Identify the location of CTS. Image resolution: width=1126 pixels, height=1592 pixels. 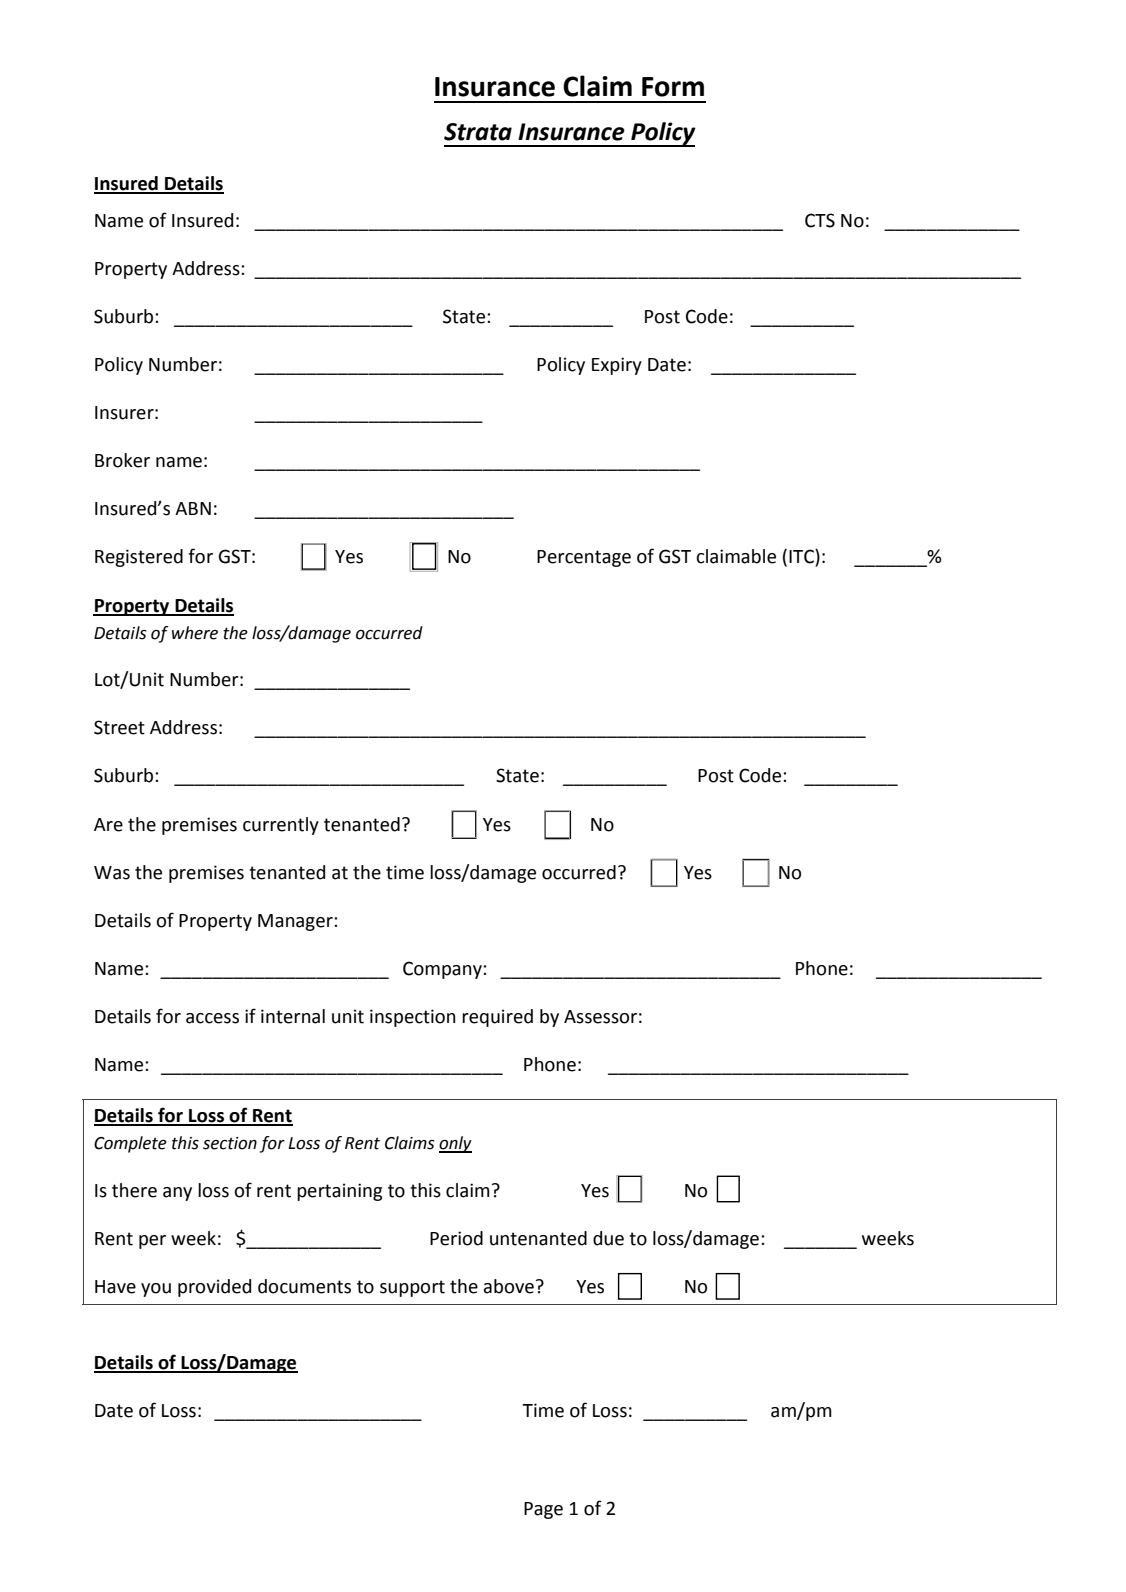
(820, 220).
